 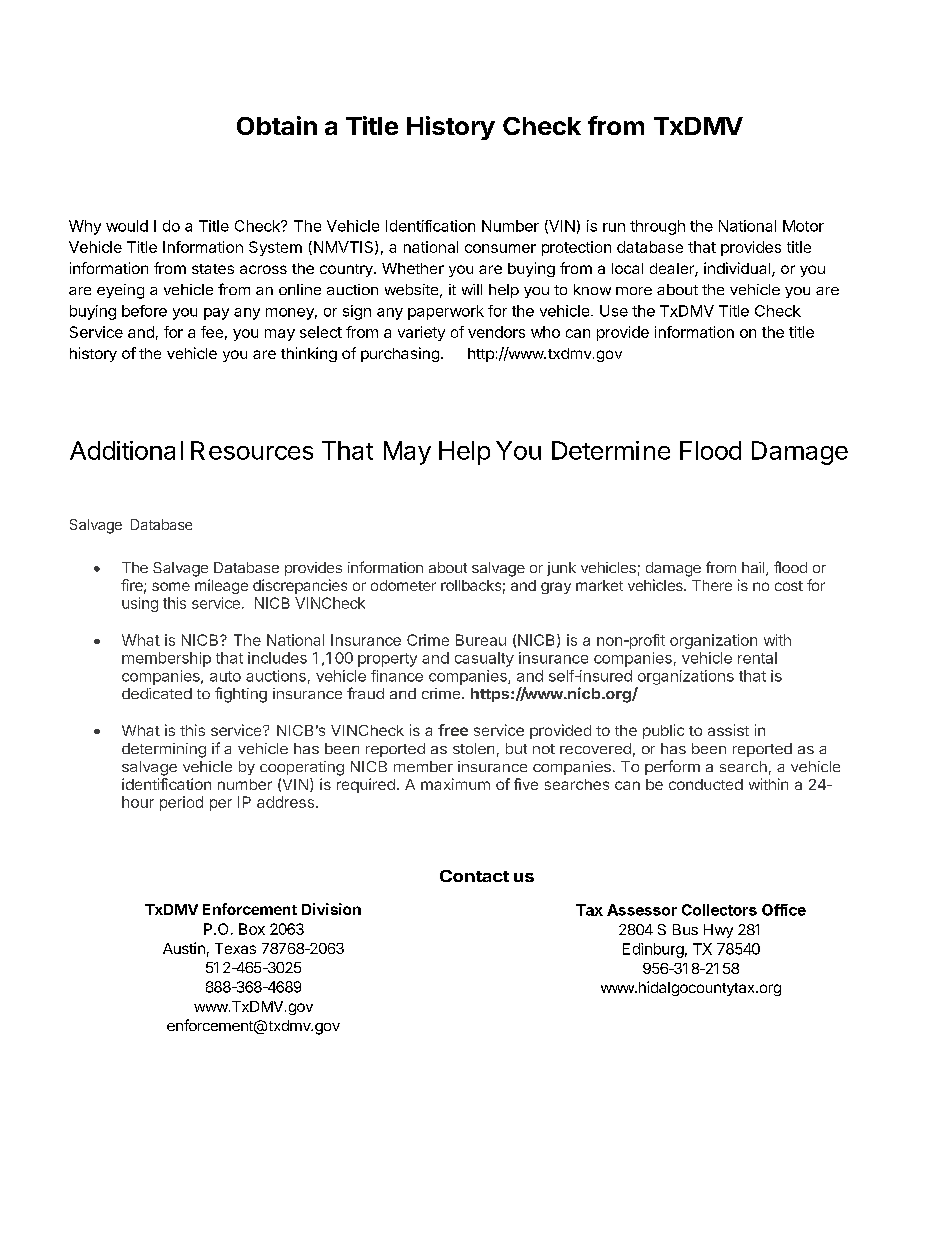 I want to click on Hwy, so click(x=718, y=931).
